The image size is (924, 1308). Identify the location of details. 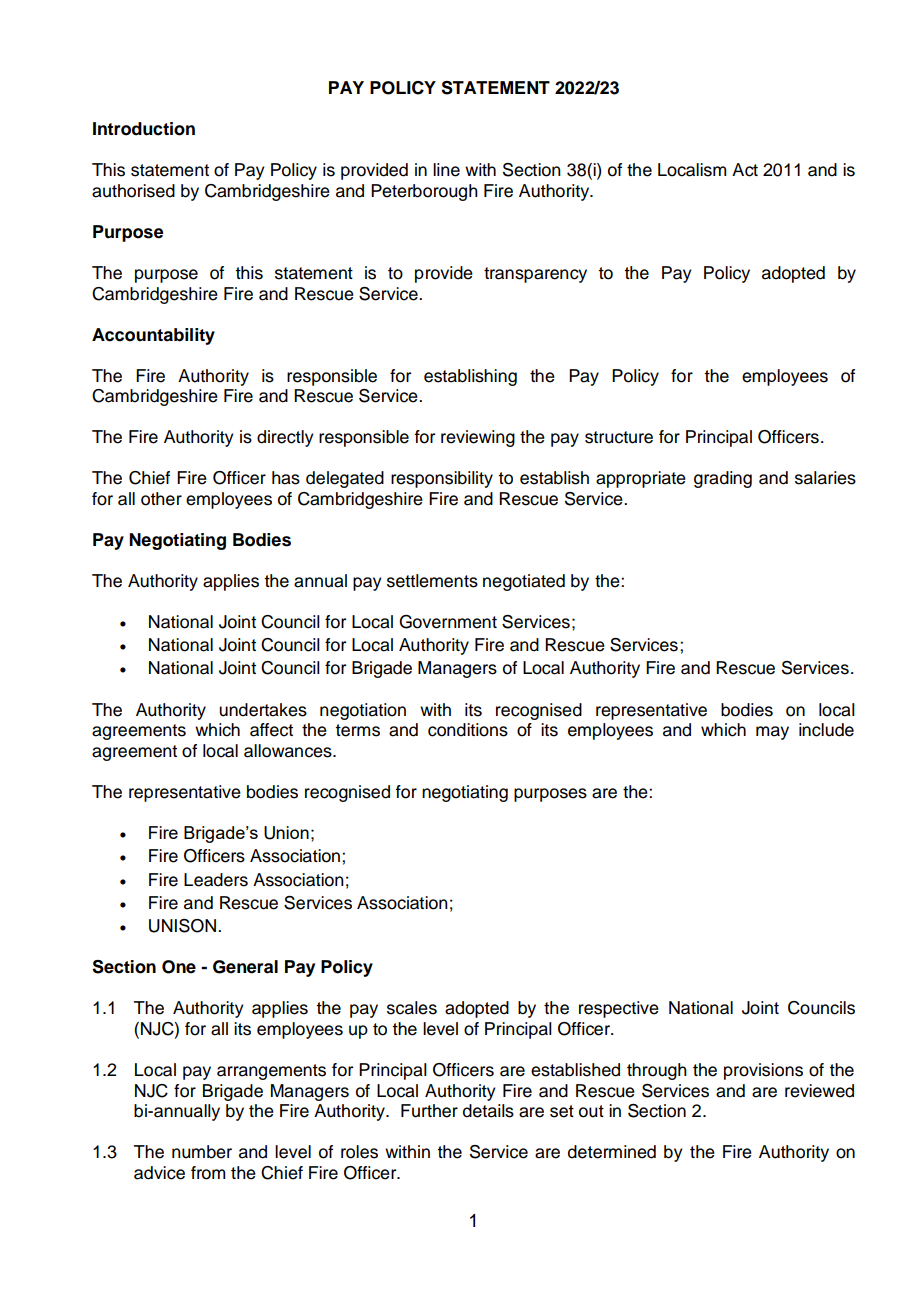
(488, 1111).
